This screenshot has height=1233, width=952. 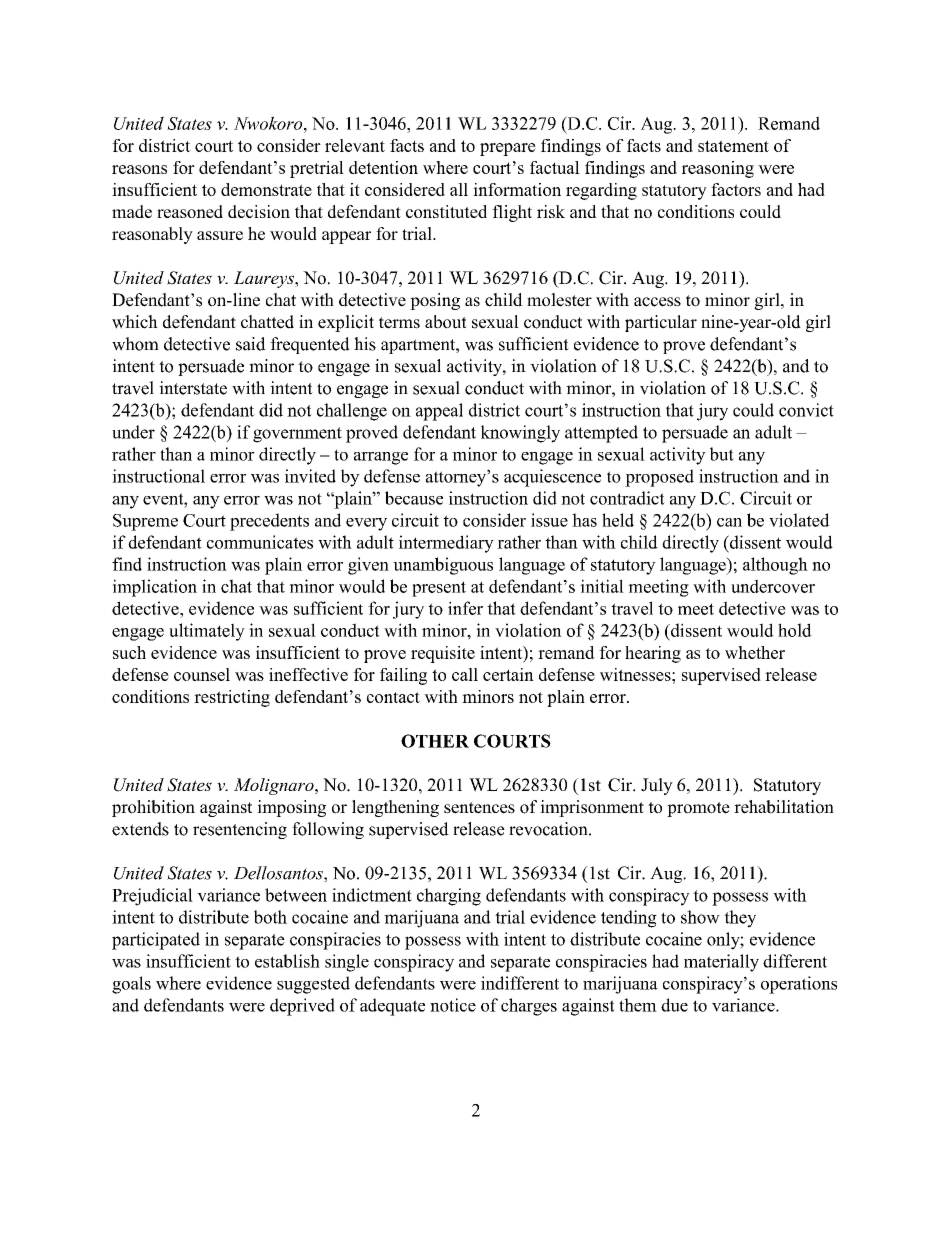 I want to click on goals, so click(x=131, y=985).
